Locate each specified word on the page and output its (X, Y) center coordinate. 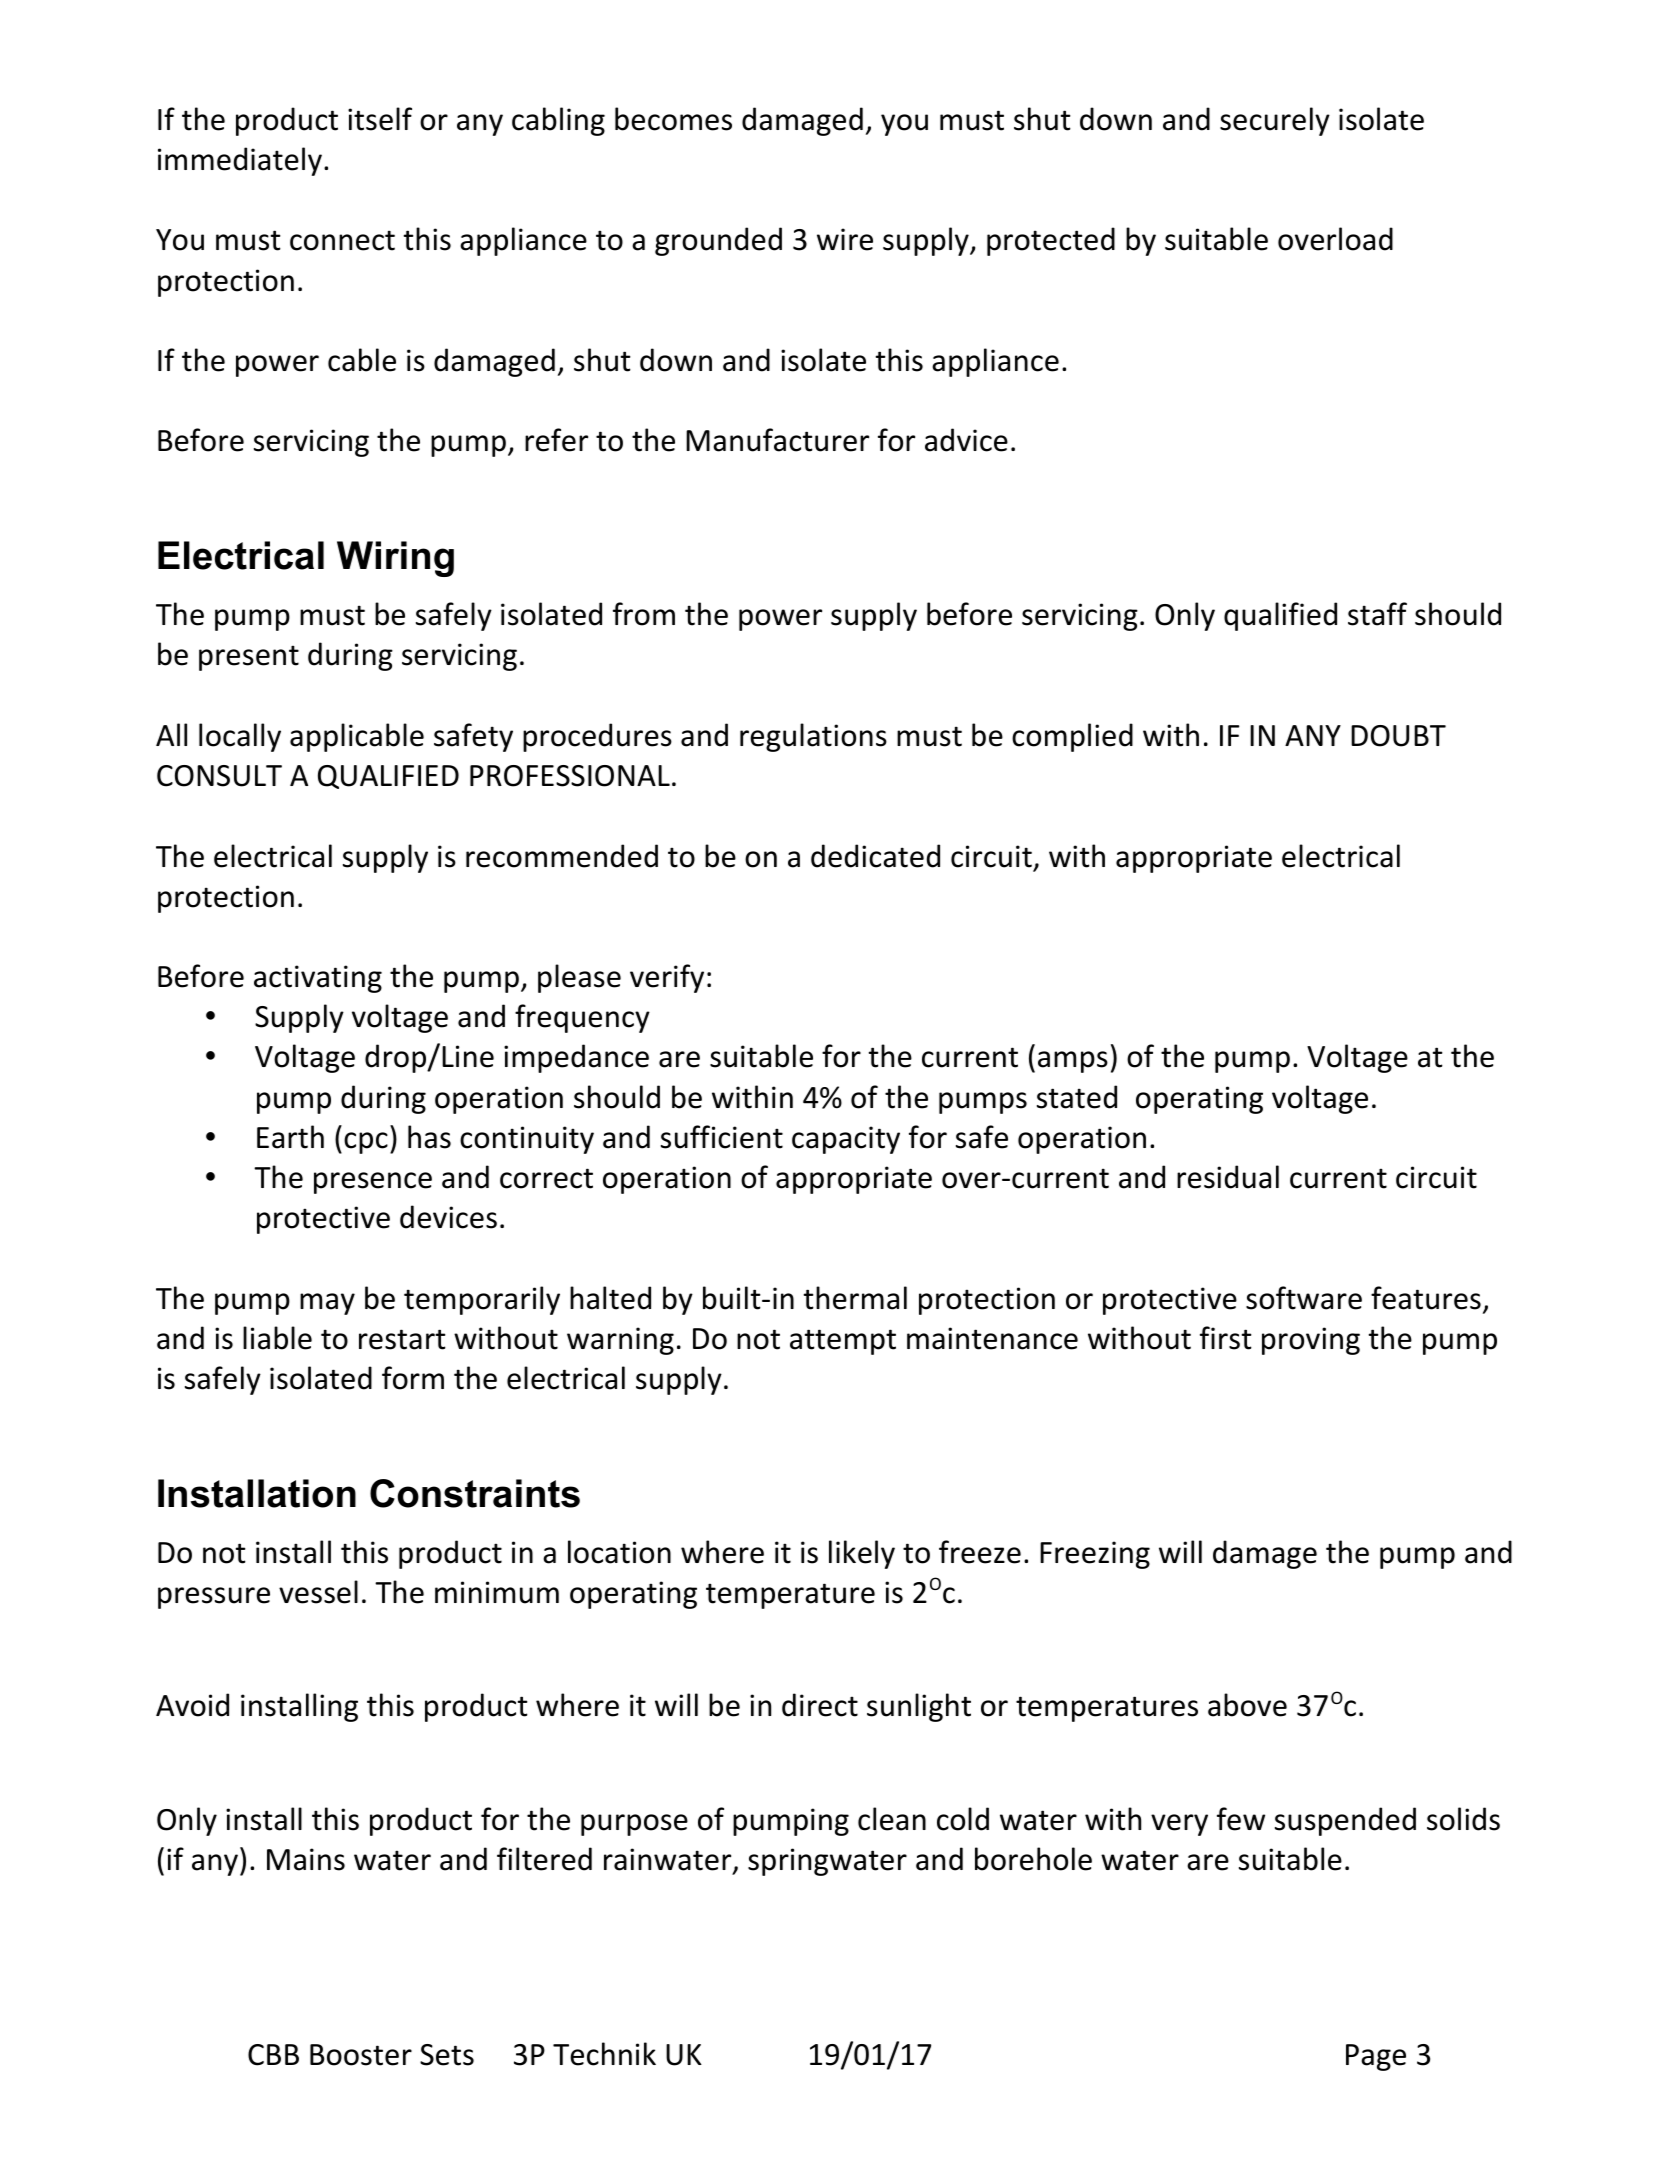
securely (1275, 121)
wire (845, 239)
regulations (813, 737)
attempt (843, 1342)
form (413, 1378)
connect (342, 240)
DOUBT (1398, 736)
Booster (361, 2055)
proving (1311, 1341)
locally (240, 737)
